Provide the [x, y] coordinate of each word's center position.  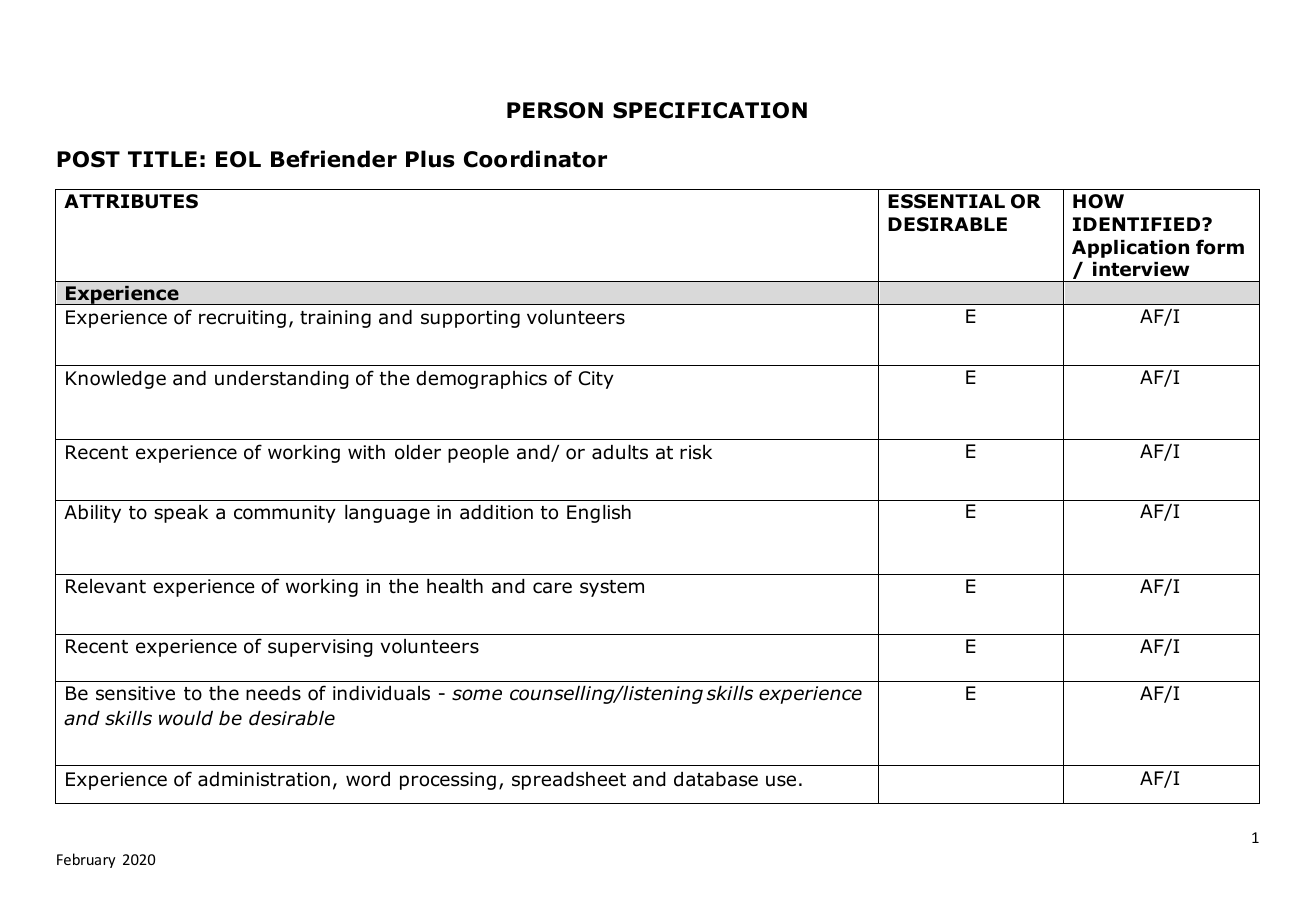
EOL [238, 159]
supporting [470, 319]
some [477, 695]
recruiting [242, 319]
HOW [1098, 201]
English [599, 514]
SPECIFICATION [710, 110]
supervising [320, 648]
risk [696, 452]
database [716, 779]
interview [1141, 269]
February [86, 860]
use [781, 781]
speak [181, 514]
